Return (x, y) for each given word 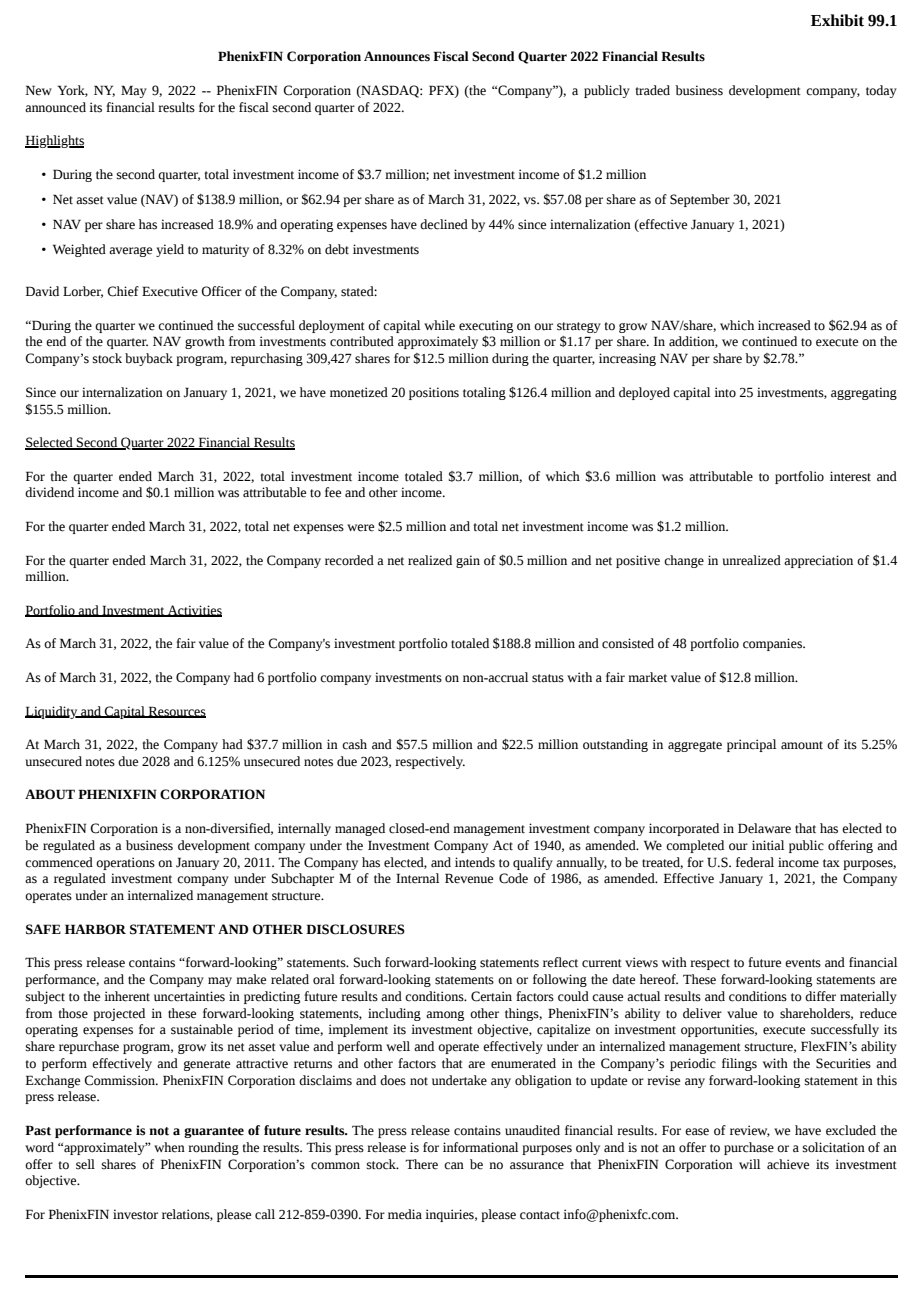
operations (125, 863)
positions (434, 393)
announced (55, 107)
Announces (397, 56)
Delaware (764, 828)
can (454, 1166)
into (725, 392)
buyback (149, 359)
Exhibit (837, 20)
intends (475, 862)
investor (135, 1214)
